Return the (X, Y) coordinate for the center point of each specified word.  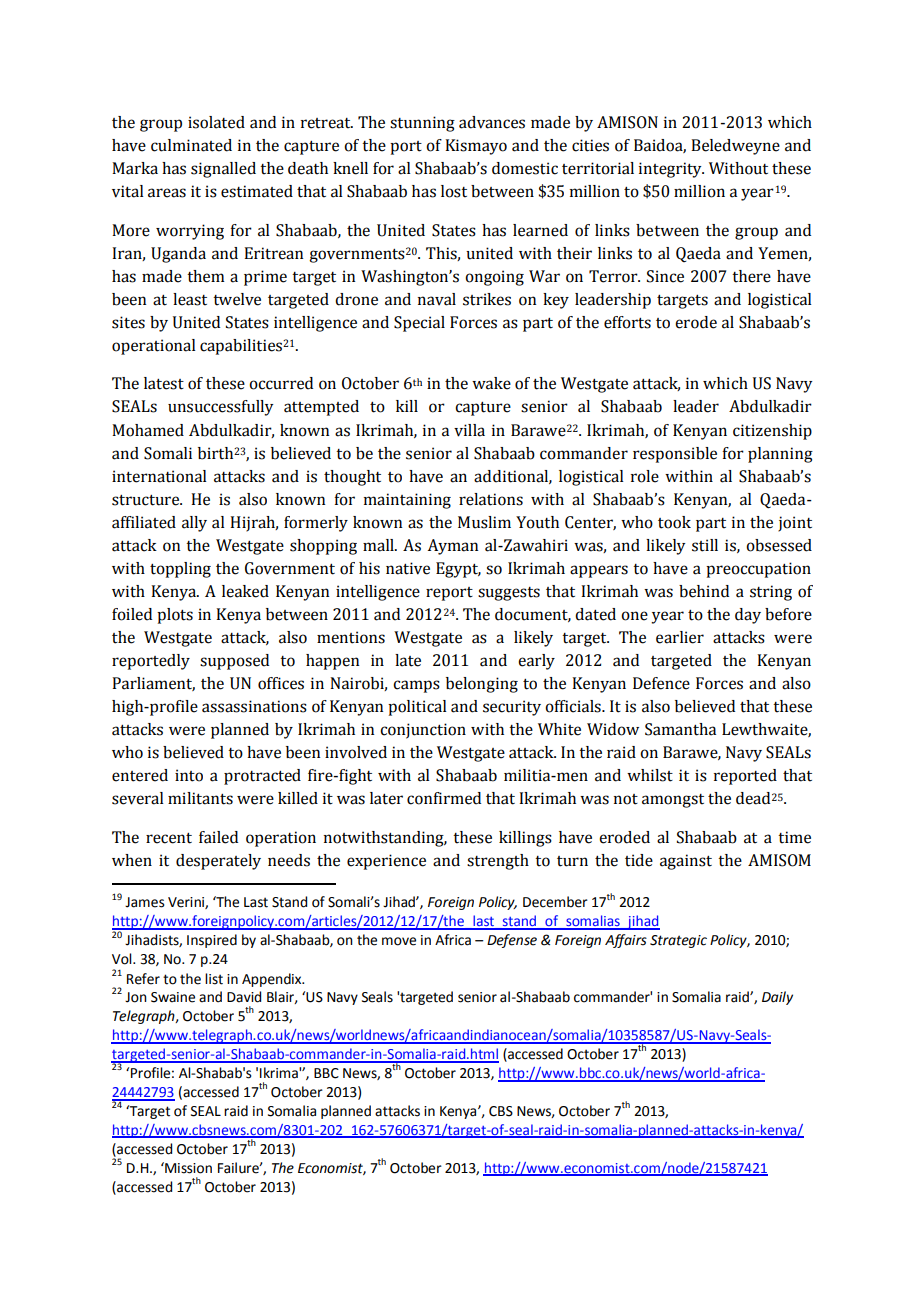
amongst (673, 801)
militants (200, 798)
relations (491, 499)
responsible (675, 455)
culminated (191, 145)
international (159, 476)
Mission (187, 1168)
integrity (671, 170)
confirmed (444, 798)
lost (454, 191)
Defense (512, 941)
